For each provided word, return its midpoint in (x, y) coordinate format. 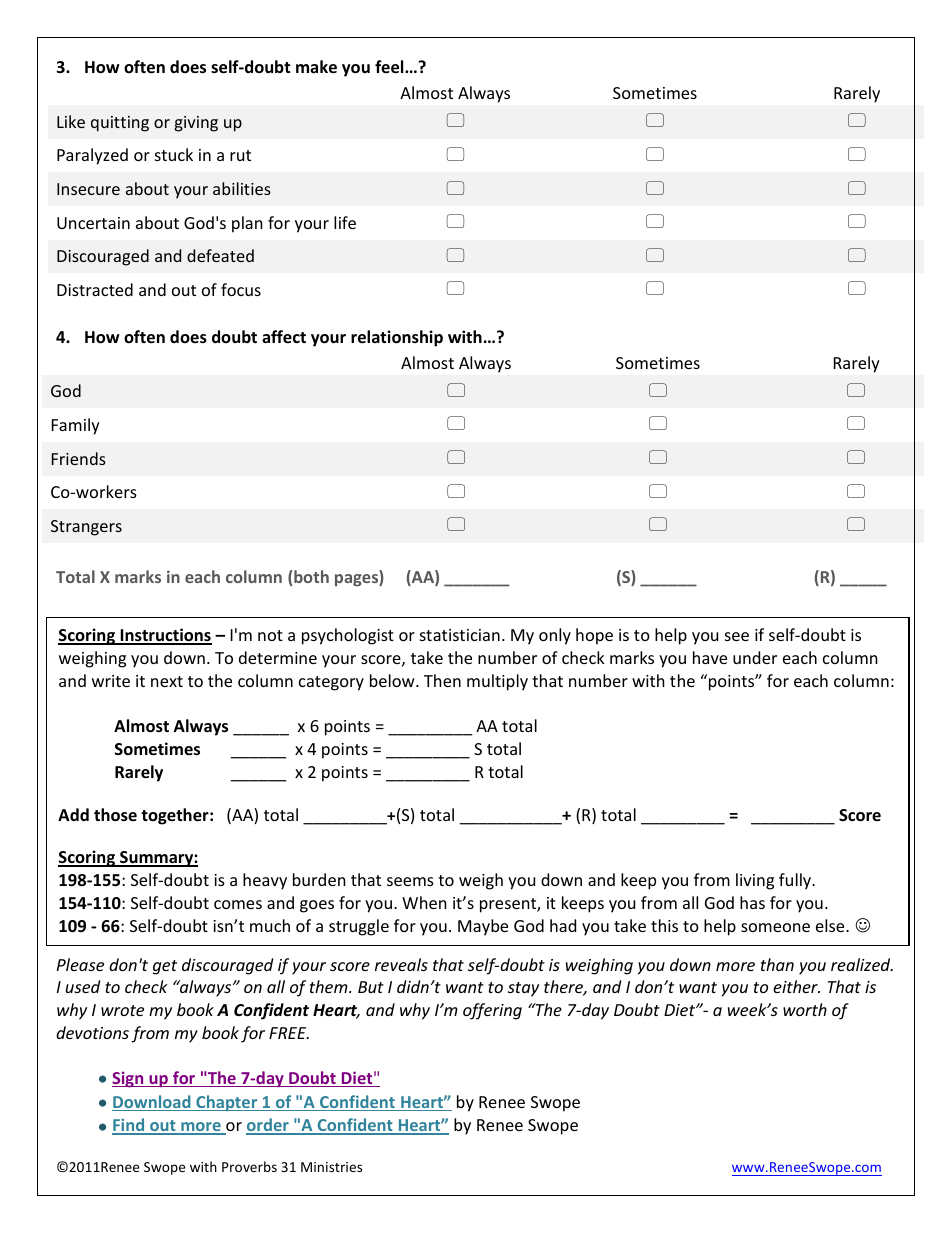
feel (390, 67)
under (755, 657)
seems (410, 881)
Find (129, 1126)
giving (196, 124)
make (316, 67)
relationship (397, 338)
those (115, 815)
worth (805, 1009)
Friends (79, 458)
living (755, 881)
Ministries (331, 1167)
